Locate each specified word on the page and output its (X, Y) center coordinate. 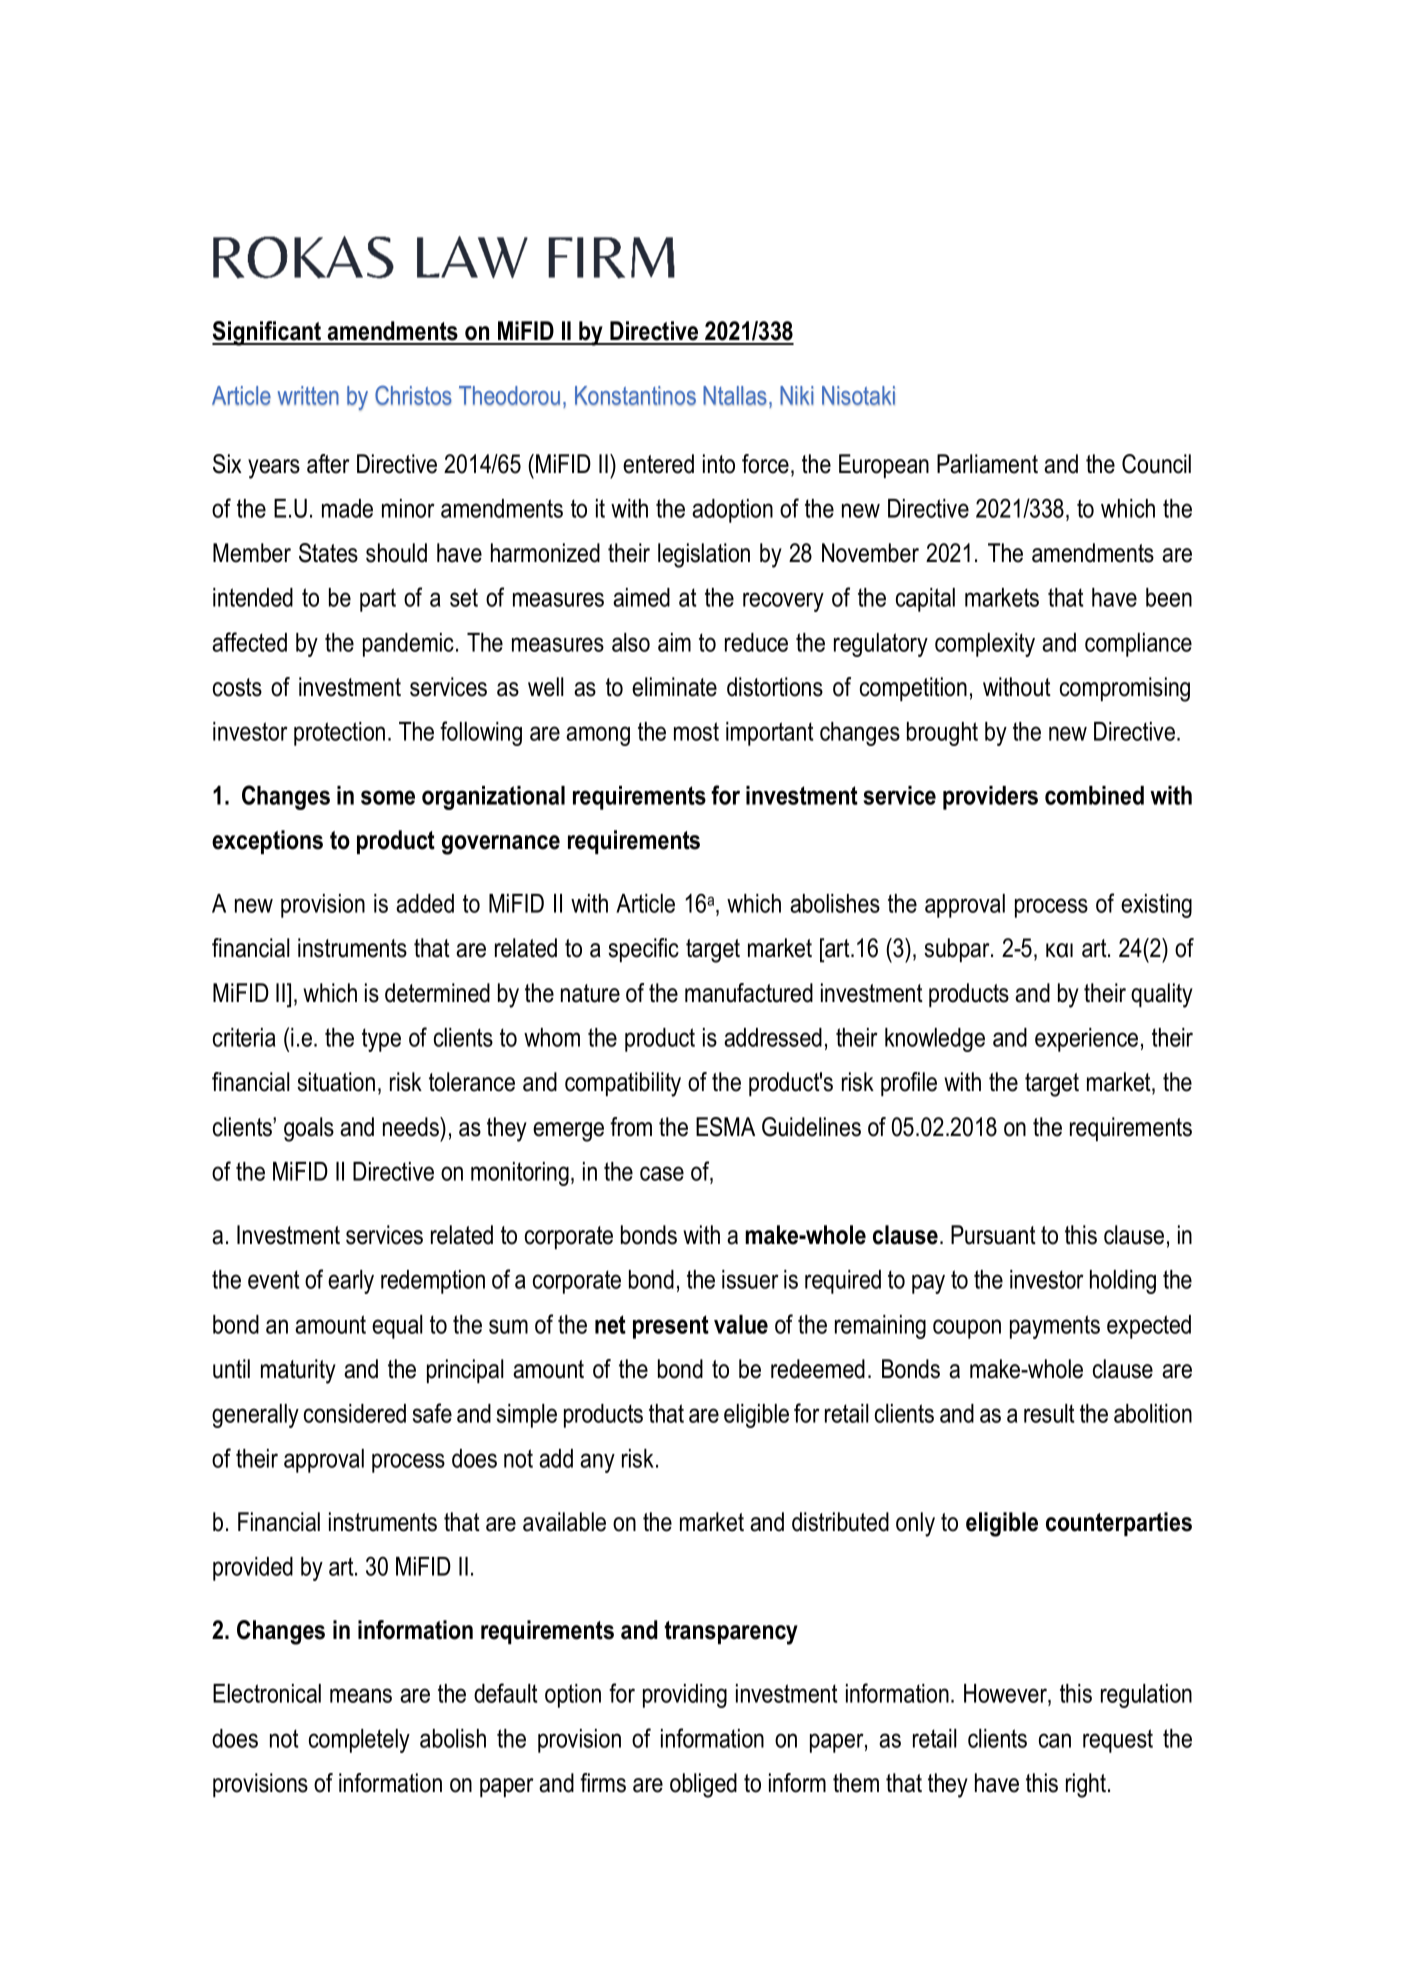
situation (336, 1082)
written (308, 395)
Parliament (987, 464)
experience (1086, 1040)
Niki (797, 395)
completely (359, 1741)
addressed (773, 1037)
